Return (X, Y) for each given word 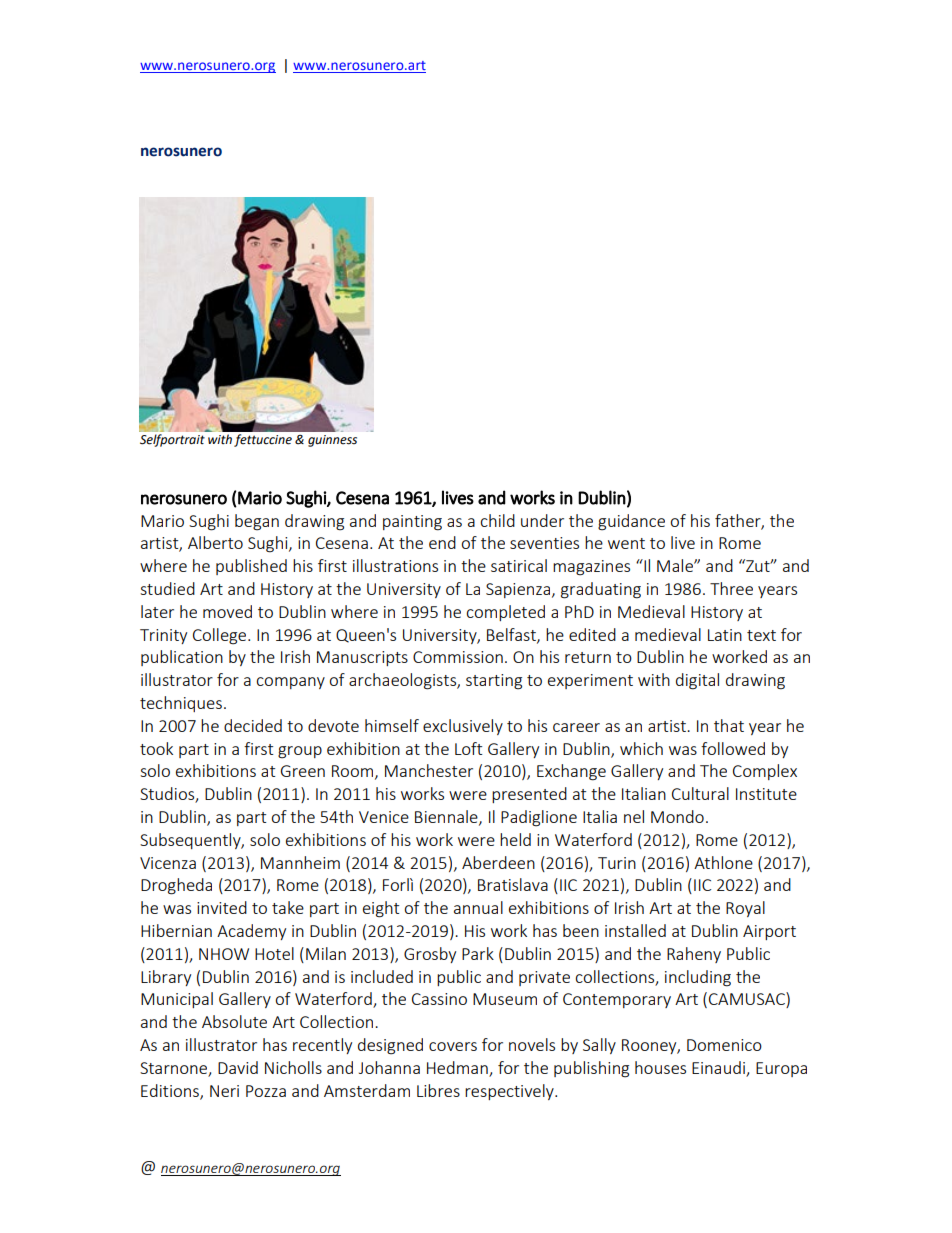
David (238, 1067)
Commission (458, 657)
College (221, 636)
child (497, 520)
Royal (745, 909)
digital (697, 681)
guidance (631, 522)
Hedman (457, 1067)
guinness (332, 441)
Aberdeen (498, 862)
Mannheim (300, 862)
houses (660, 1067)
